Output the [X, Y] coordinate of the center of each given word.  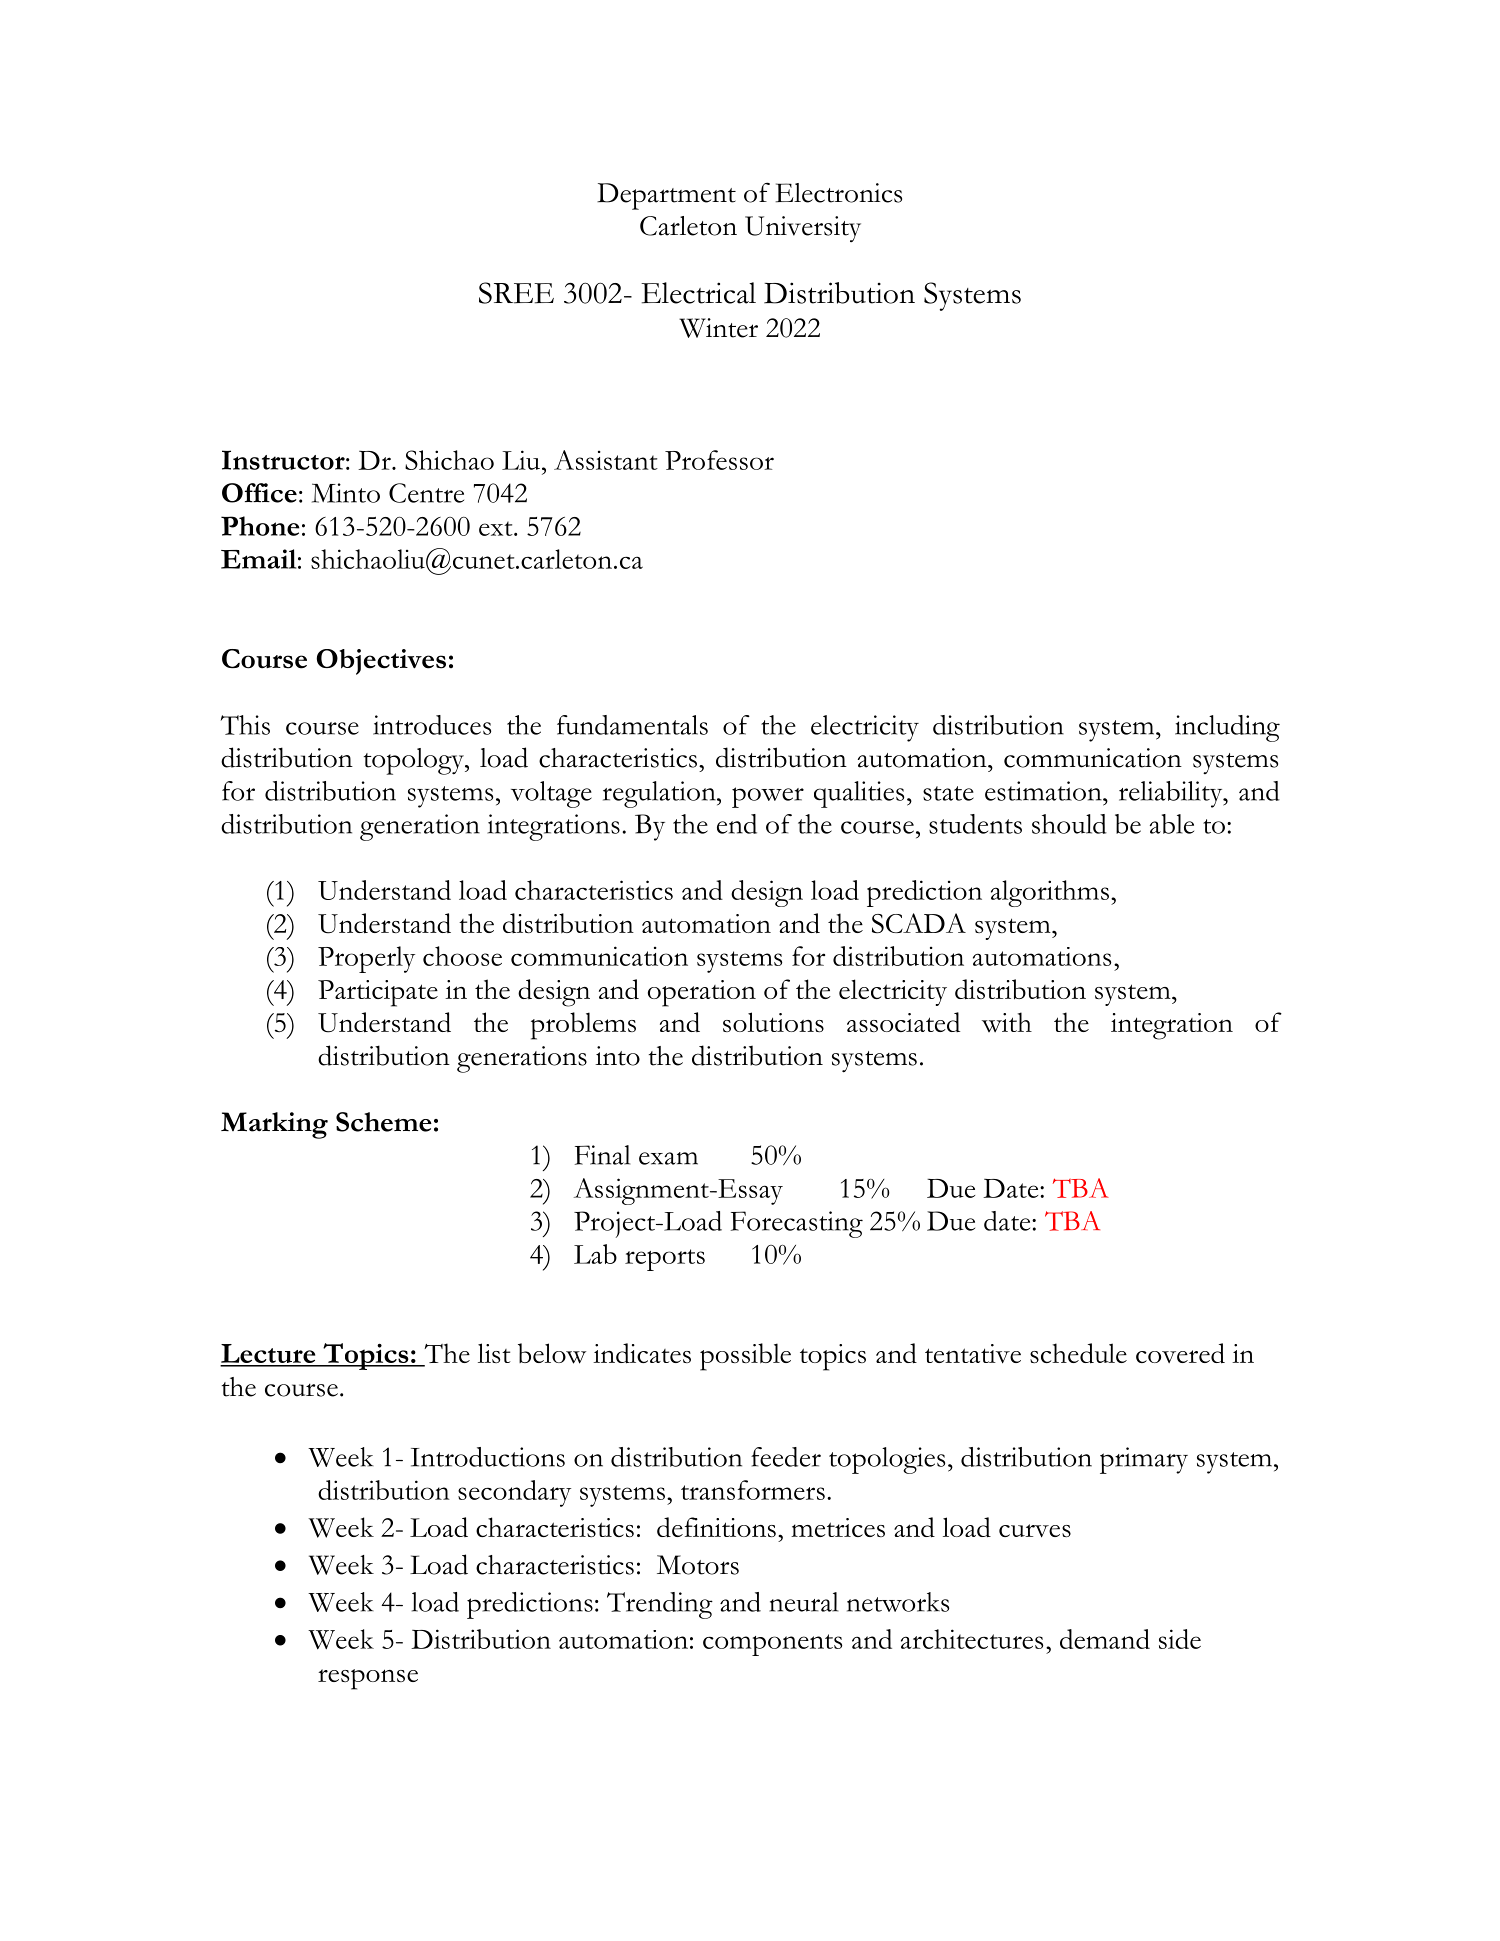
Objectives [381, 662]
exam [668, 1158]
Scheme [384, 1122]
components [772, 1645]
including [1227, 728]
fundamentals [632, 725]
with [1007, 1022]
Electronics [838, 193]
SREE [516, 293]
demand [1105, 1639]
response [368, 1679]
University [803, 229]
